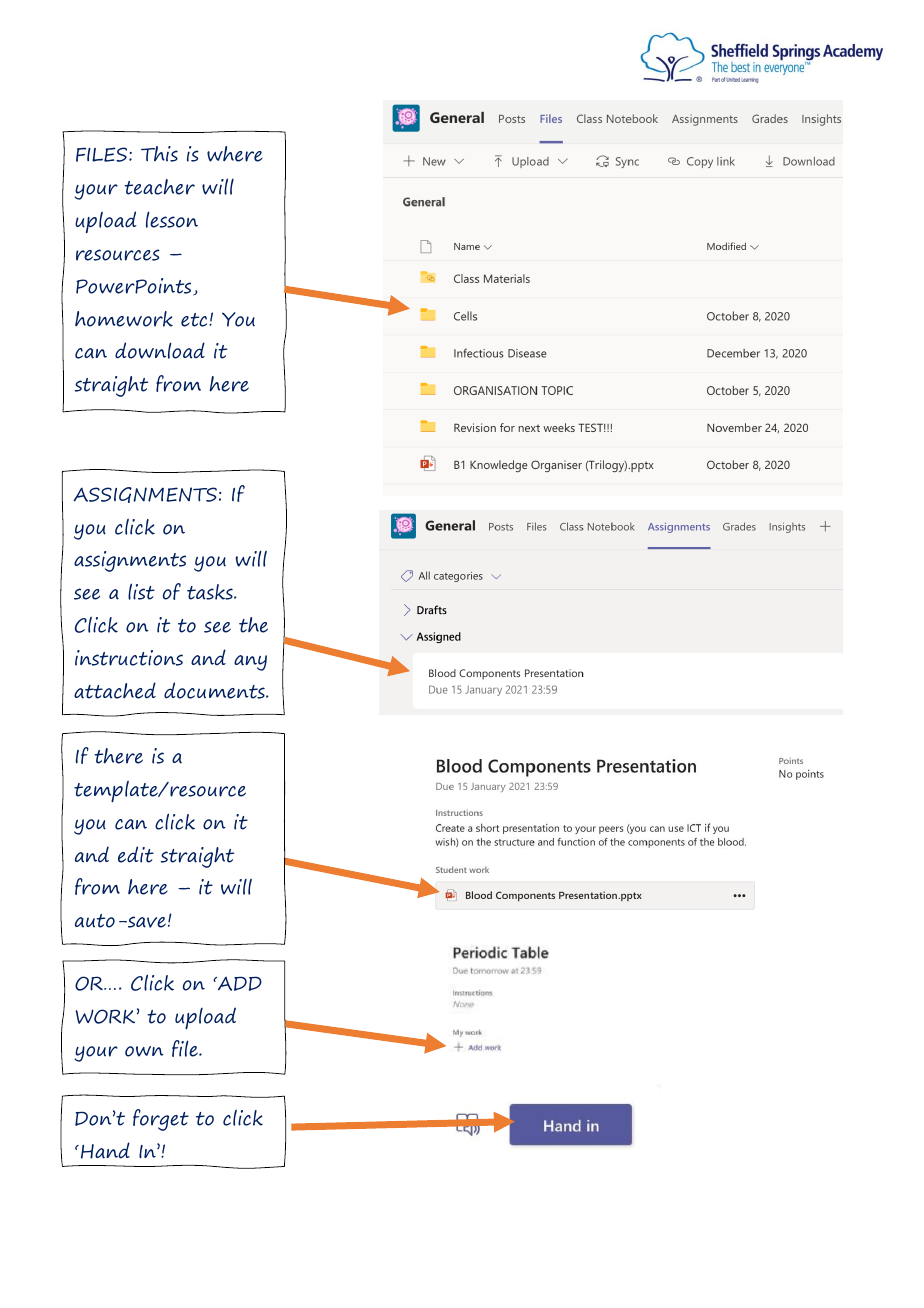  What do you see at coordinates (160, 350) in the screenshot?
I see `download` at bounding box center [160, 350].
